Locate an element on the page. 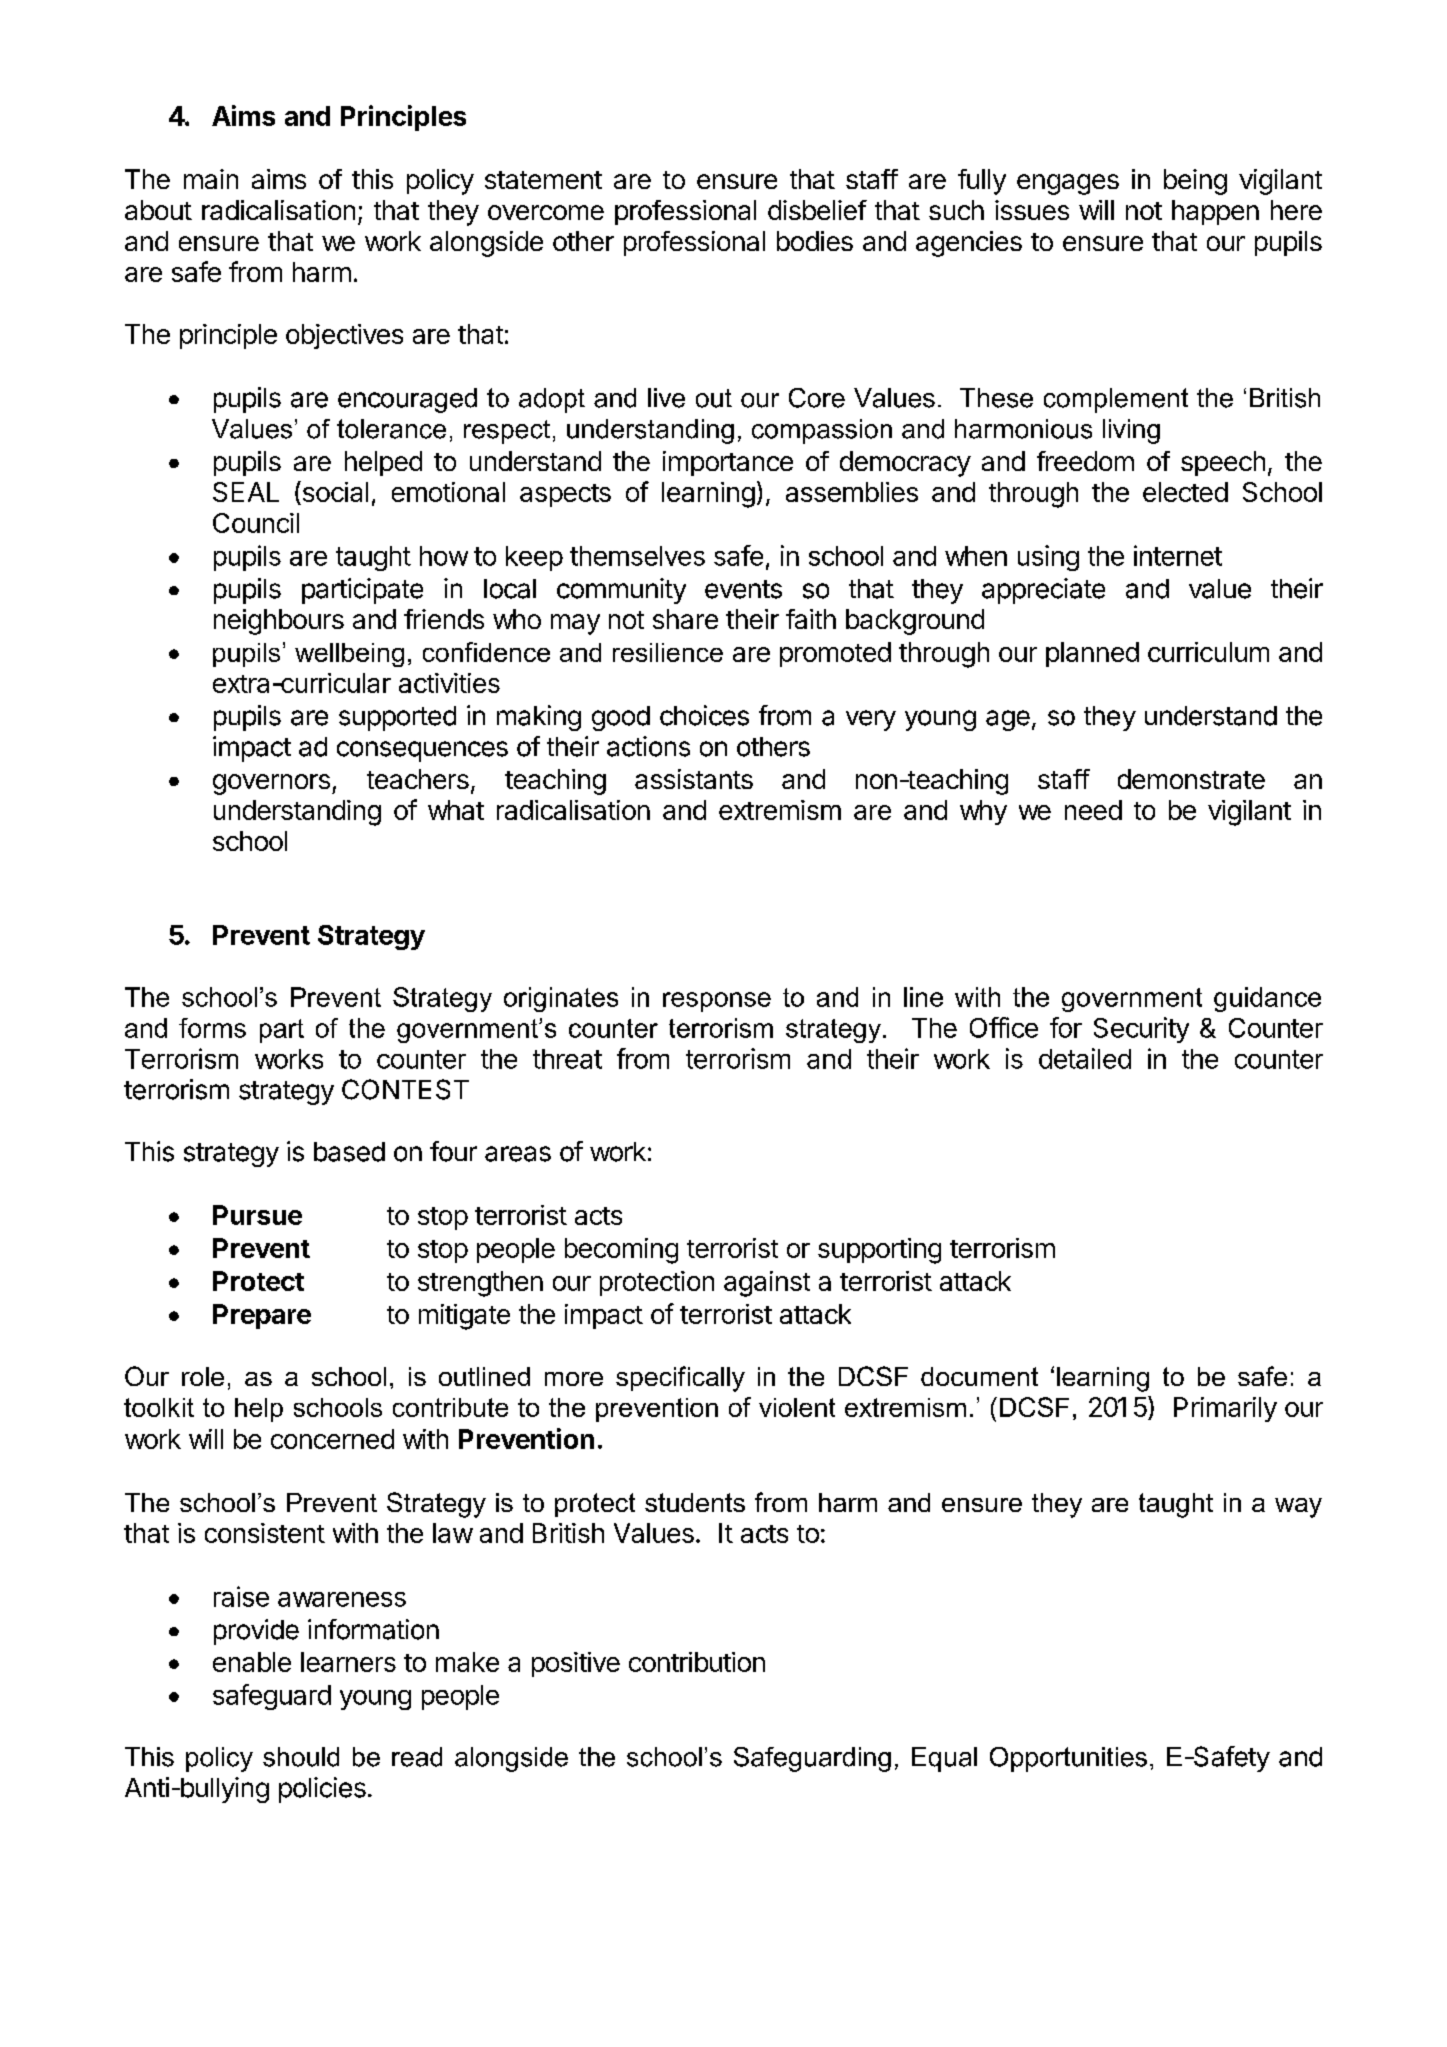 The height and width of the document is (2047, 1447). Primarily is located at coordinates (1225, 1409).
